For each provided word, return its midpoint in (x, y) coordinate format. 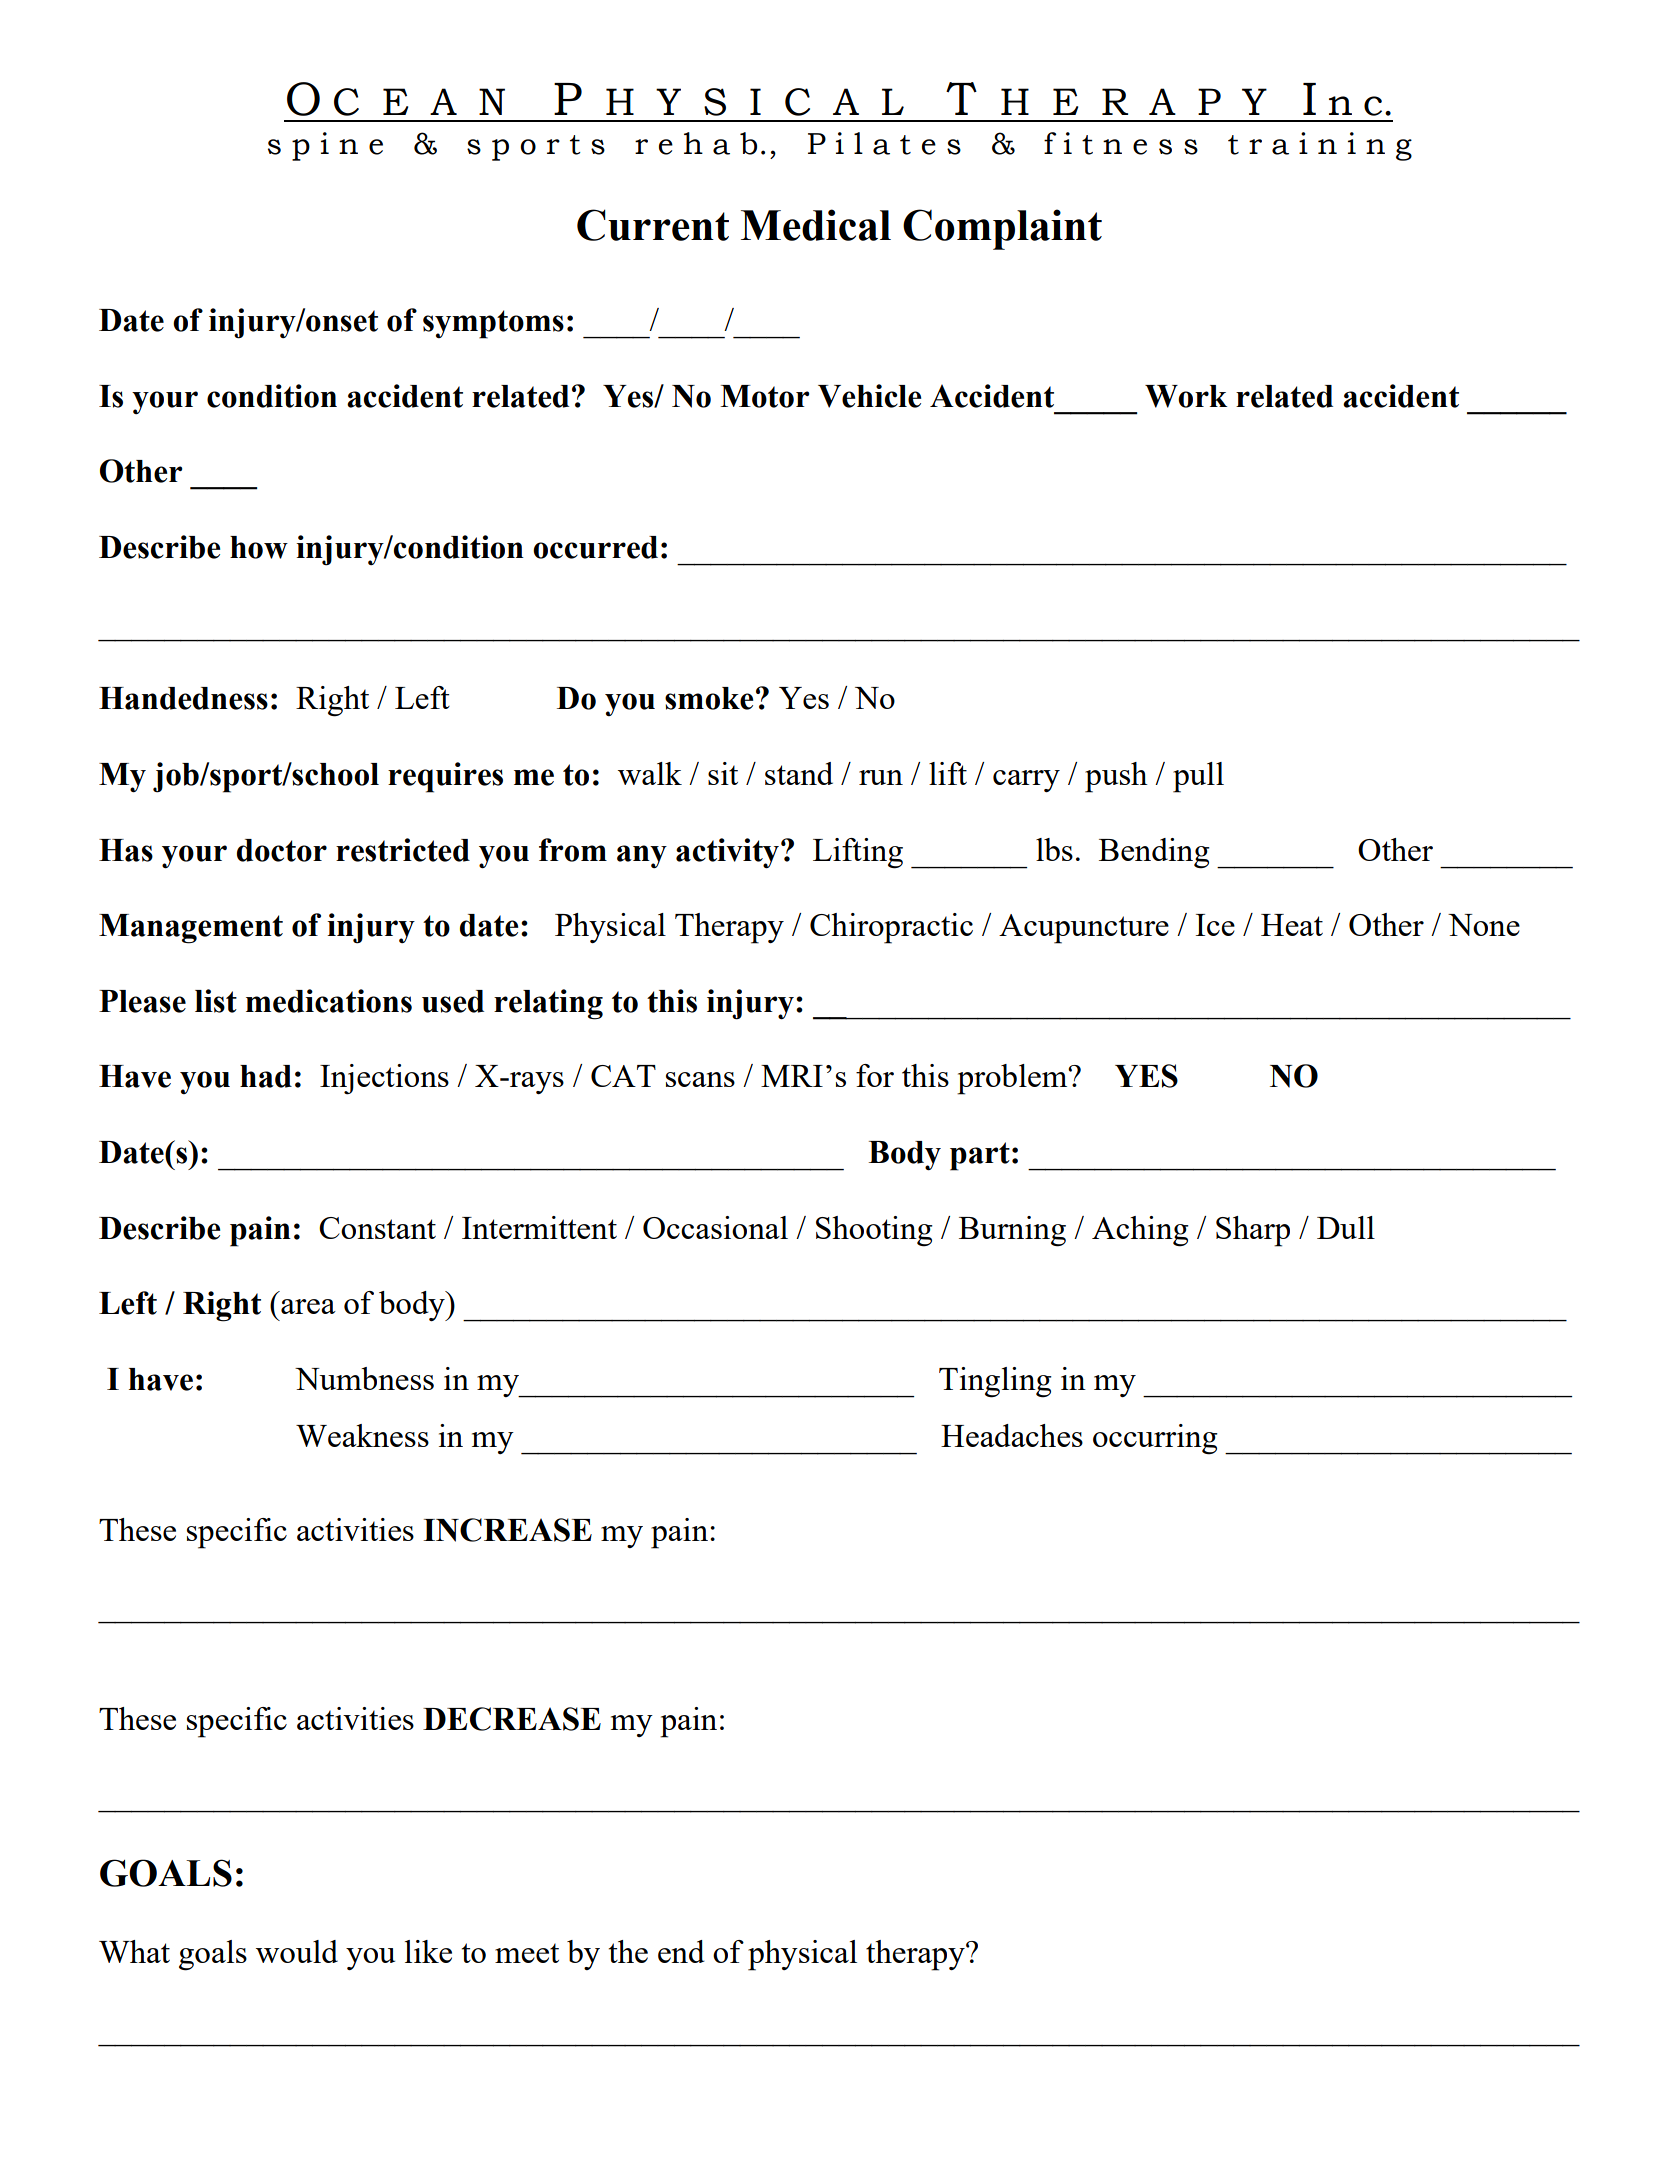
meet (527, 1953)
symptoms (493, 324)
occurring (1155, 1439)
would (297, 1951)
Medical (816, 225)
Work (1186, 396)
